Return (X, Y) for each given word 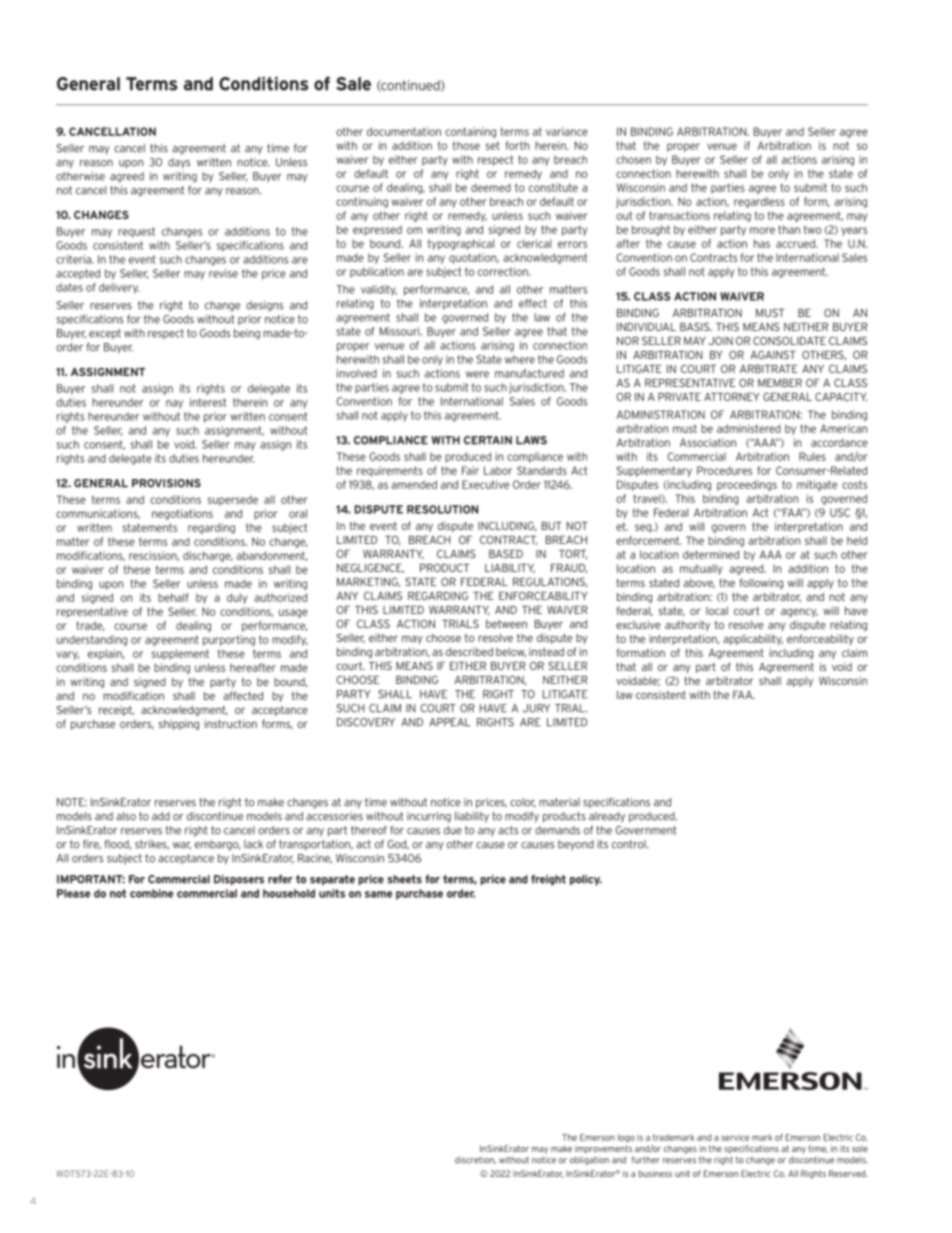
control (630, 844)
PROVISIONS (166, 483)
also (126, 816)
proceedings (747, 485)
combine (152, 893)
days (179, 163)
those (466, 145)
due (453, 830)
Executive (485, 484)
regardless (759, 202)
